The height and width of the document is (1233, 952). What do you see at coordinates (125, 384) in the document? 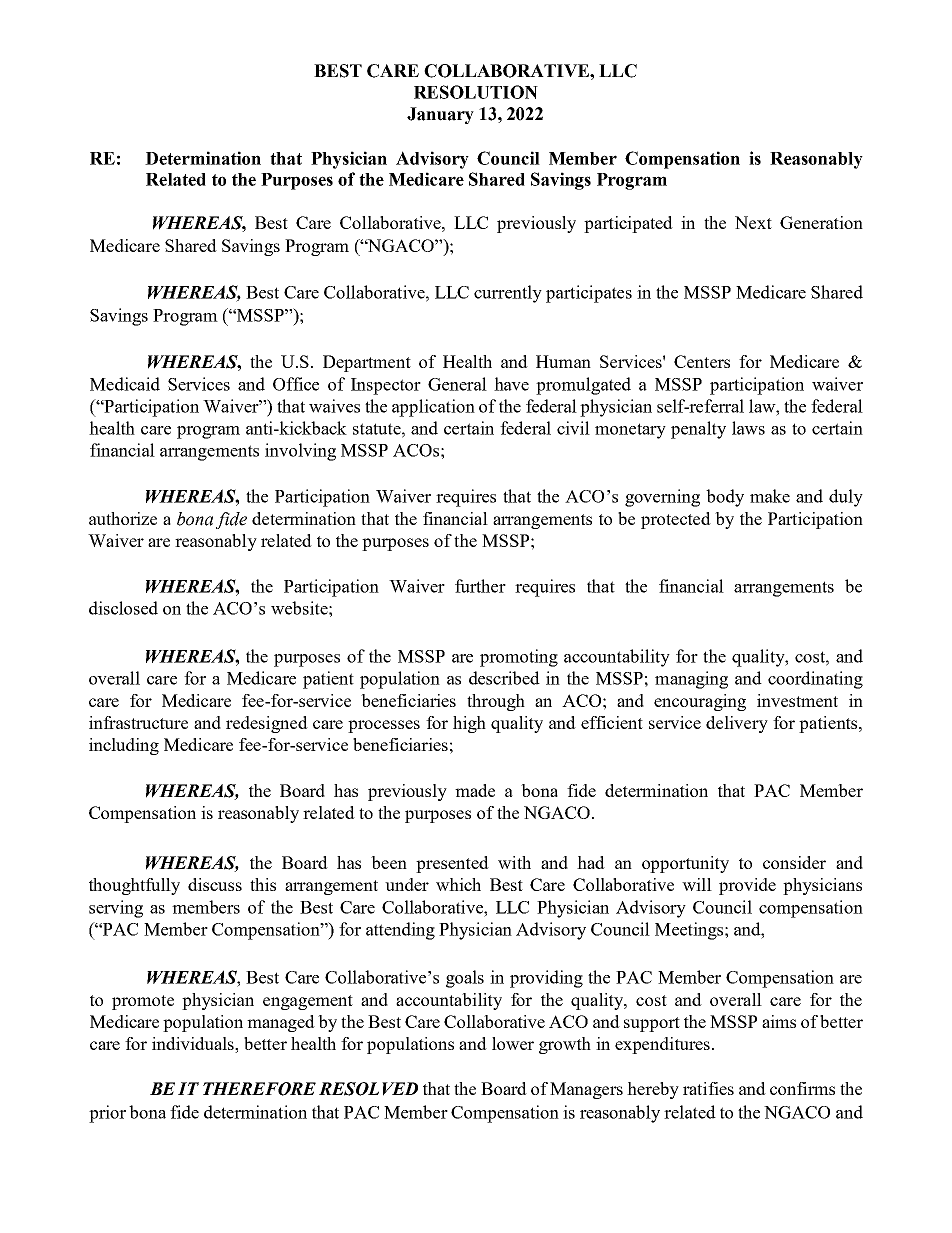
I see `Medicaid` at bounding box center [125, 384].
